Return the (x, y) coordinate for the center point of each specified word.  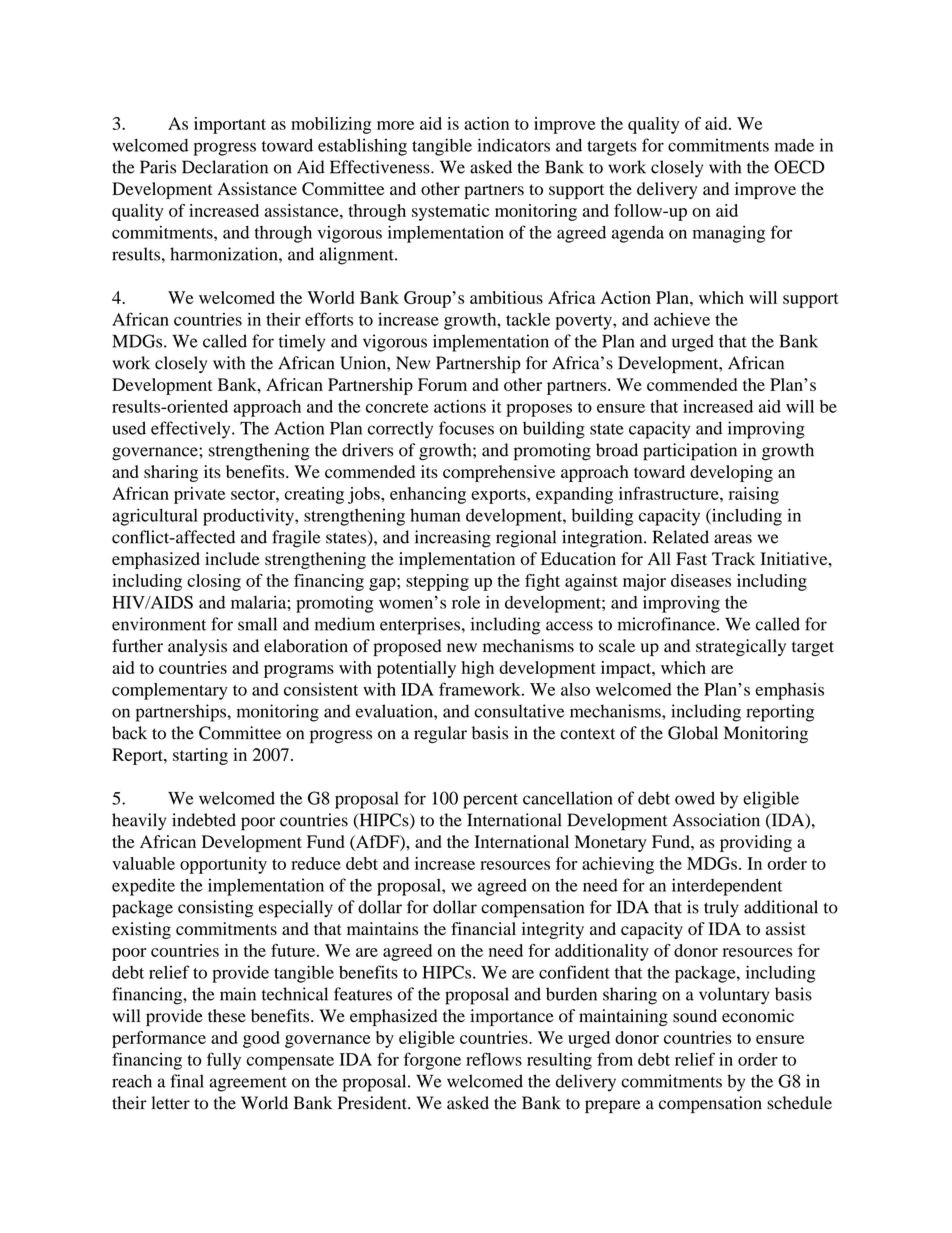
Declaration (225, 167)
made (794, 145)
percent (490, 801)
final (187, 1081)
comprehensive (499, 473)
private (199, 495)
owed (695, 798)
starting (200, 756)
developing (731, 473)
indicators (513, 145)
